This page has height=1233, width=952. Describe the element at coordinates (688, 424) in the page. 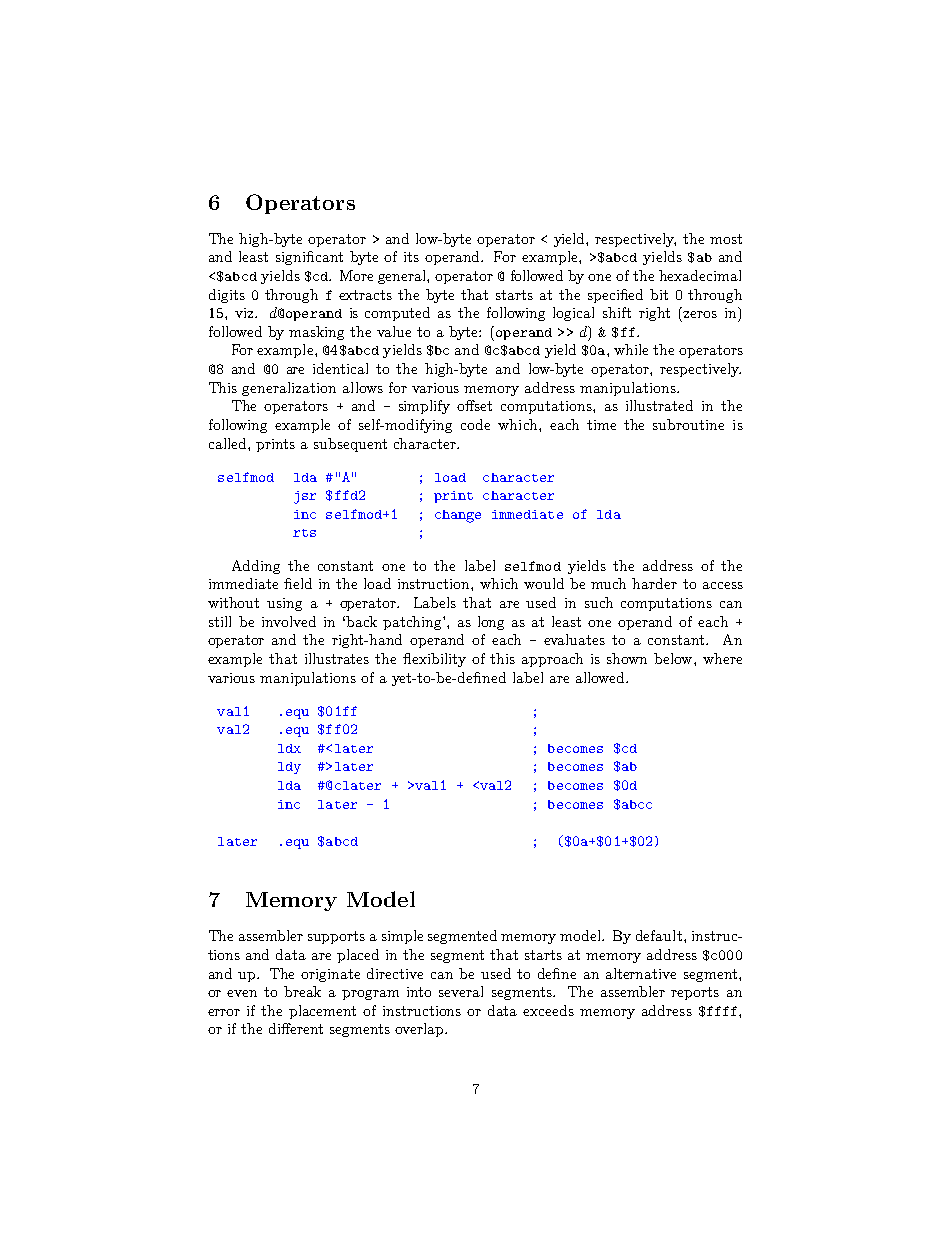

I see `subroutine` at that location.
